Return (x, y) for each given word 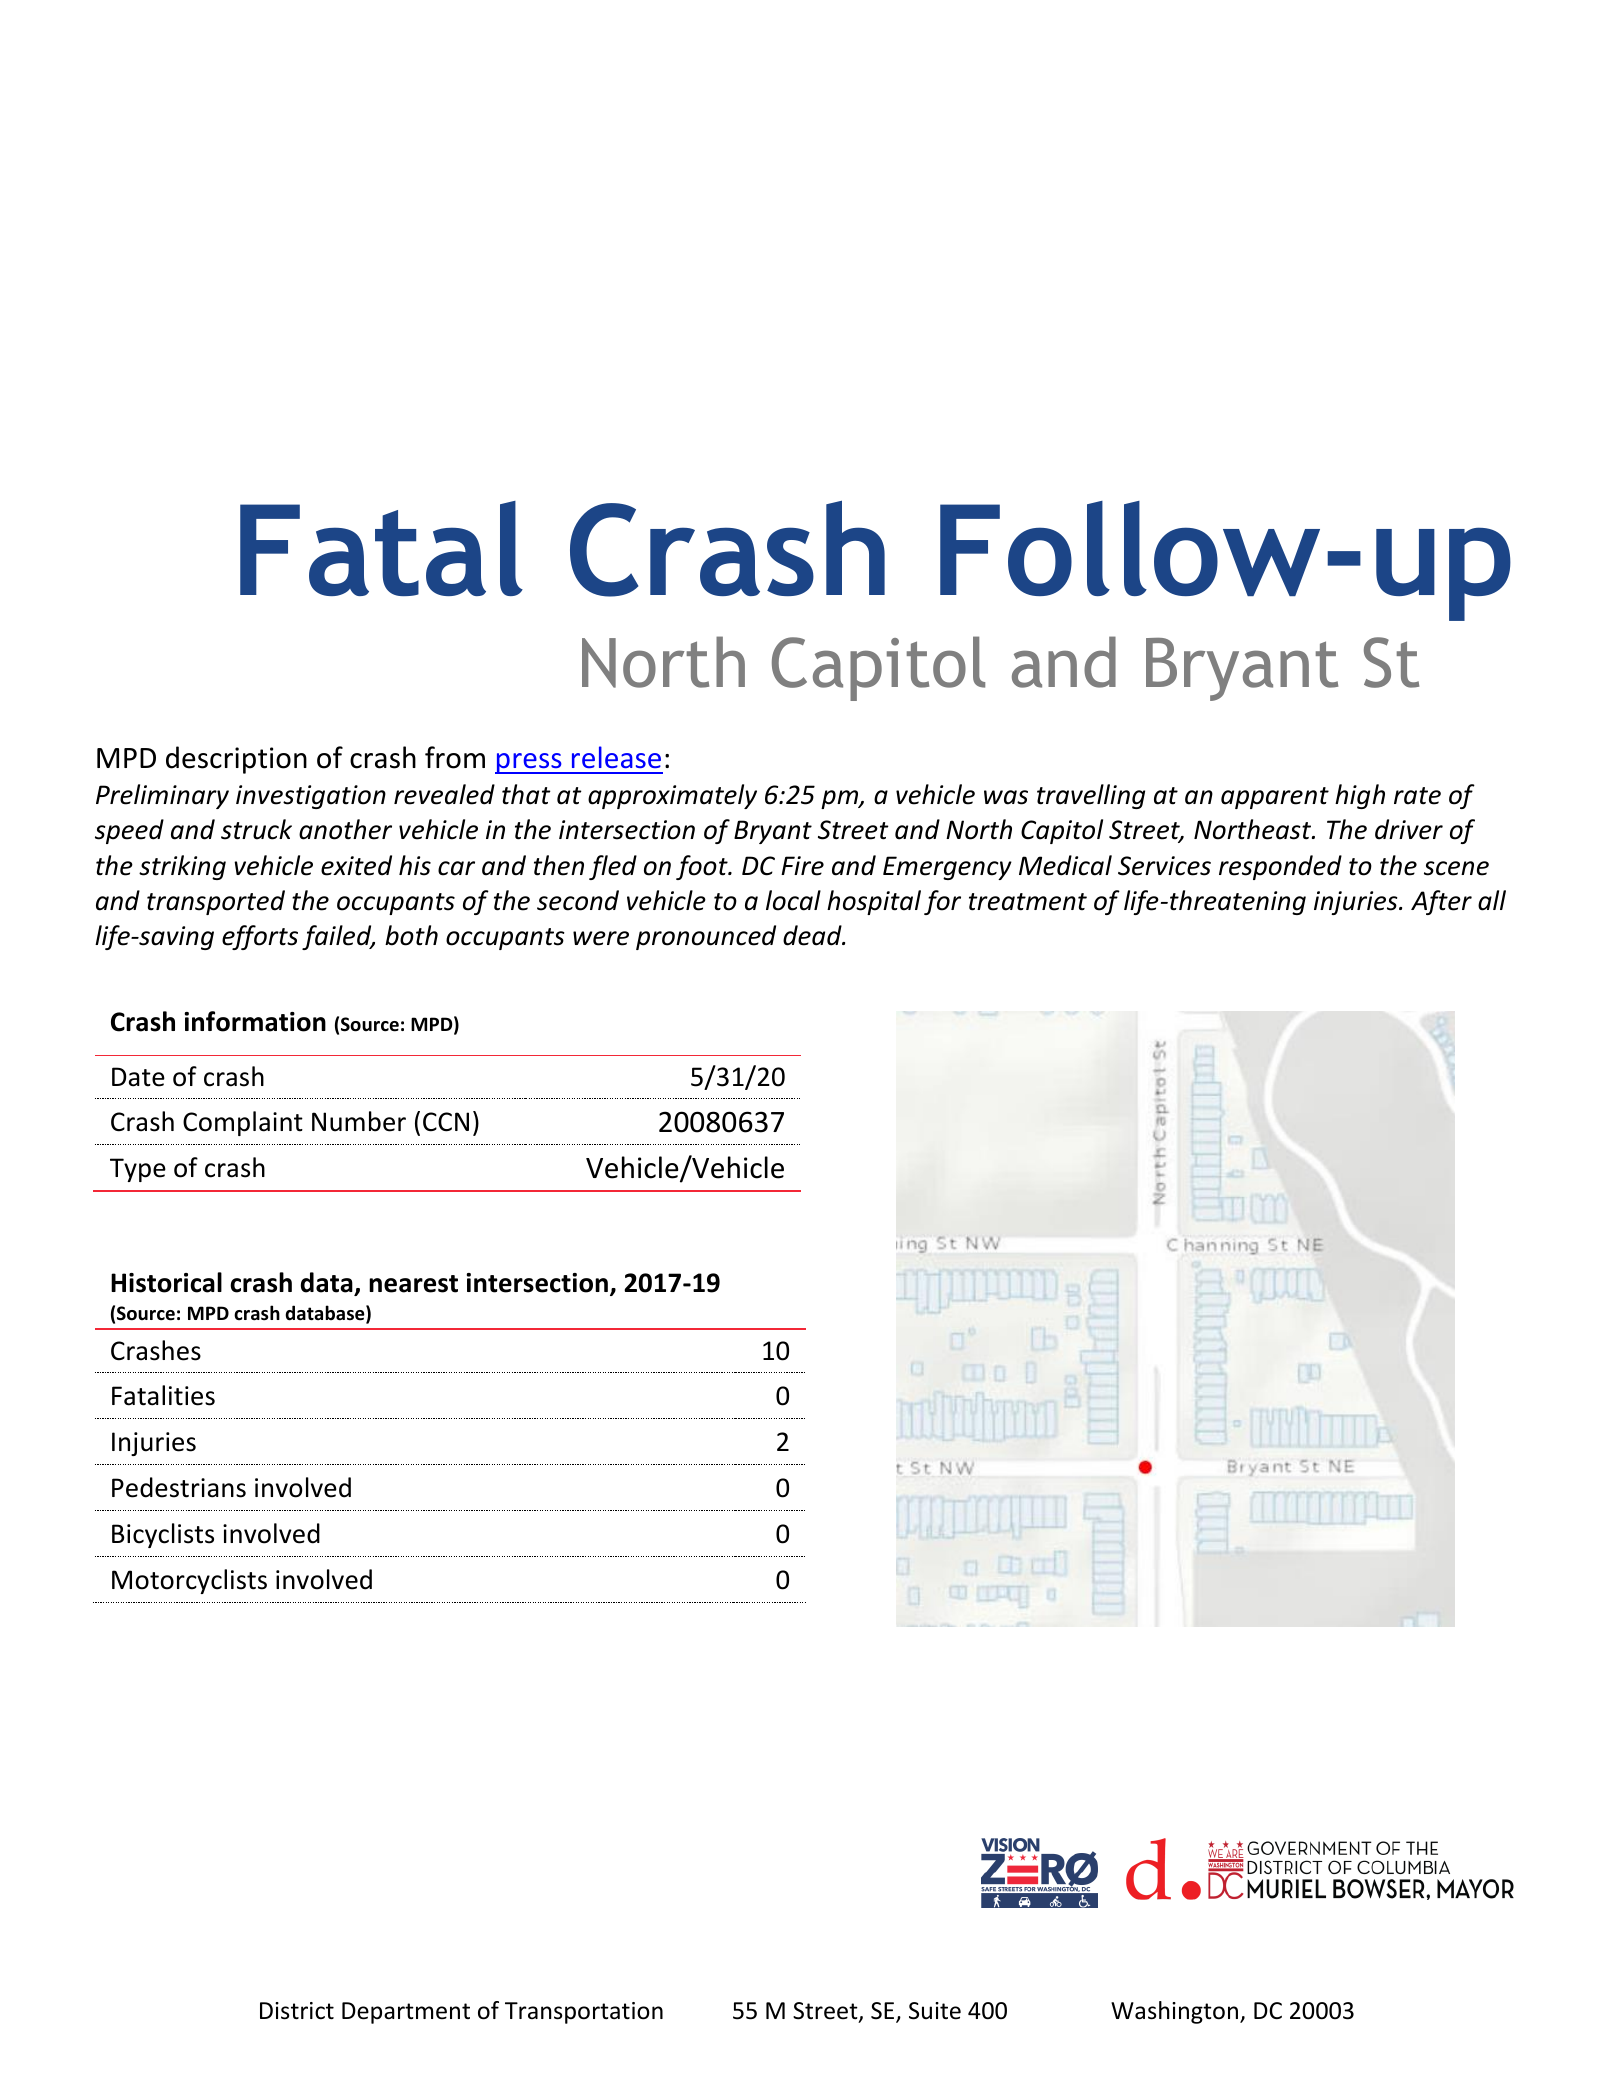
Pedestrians (179, 1487)
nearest (413, 1284)
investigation (311, 797)
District (297, 2011)
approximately (672, 796)
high (1360, 796)
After (1441, 902)
